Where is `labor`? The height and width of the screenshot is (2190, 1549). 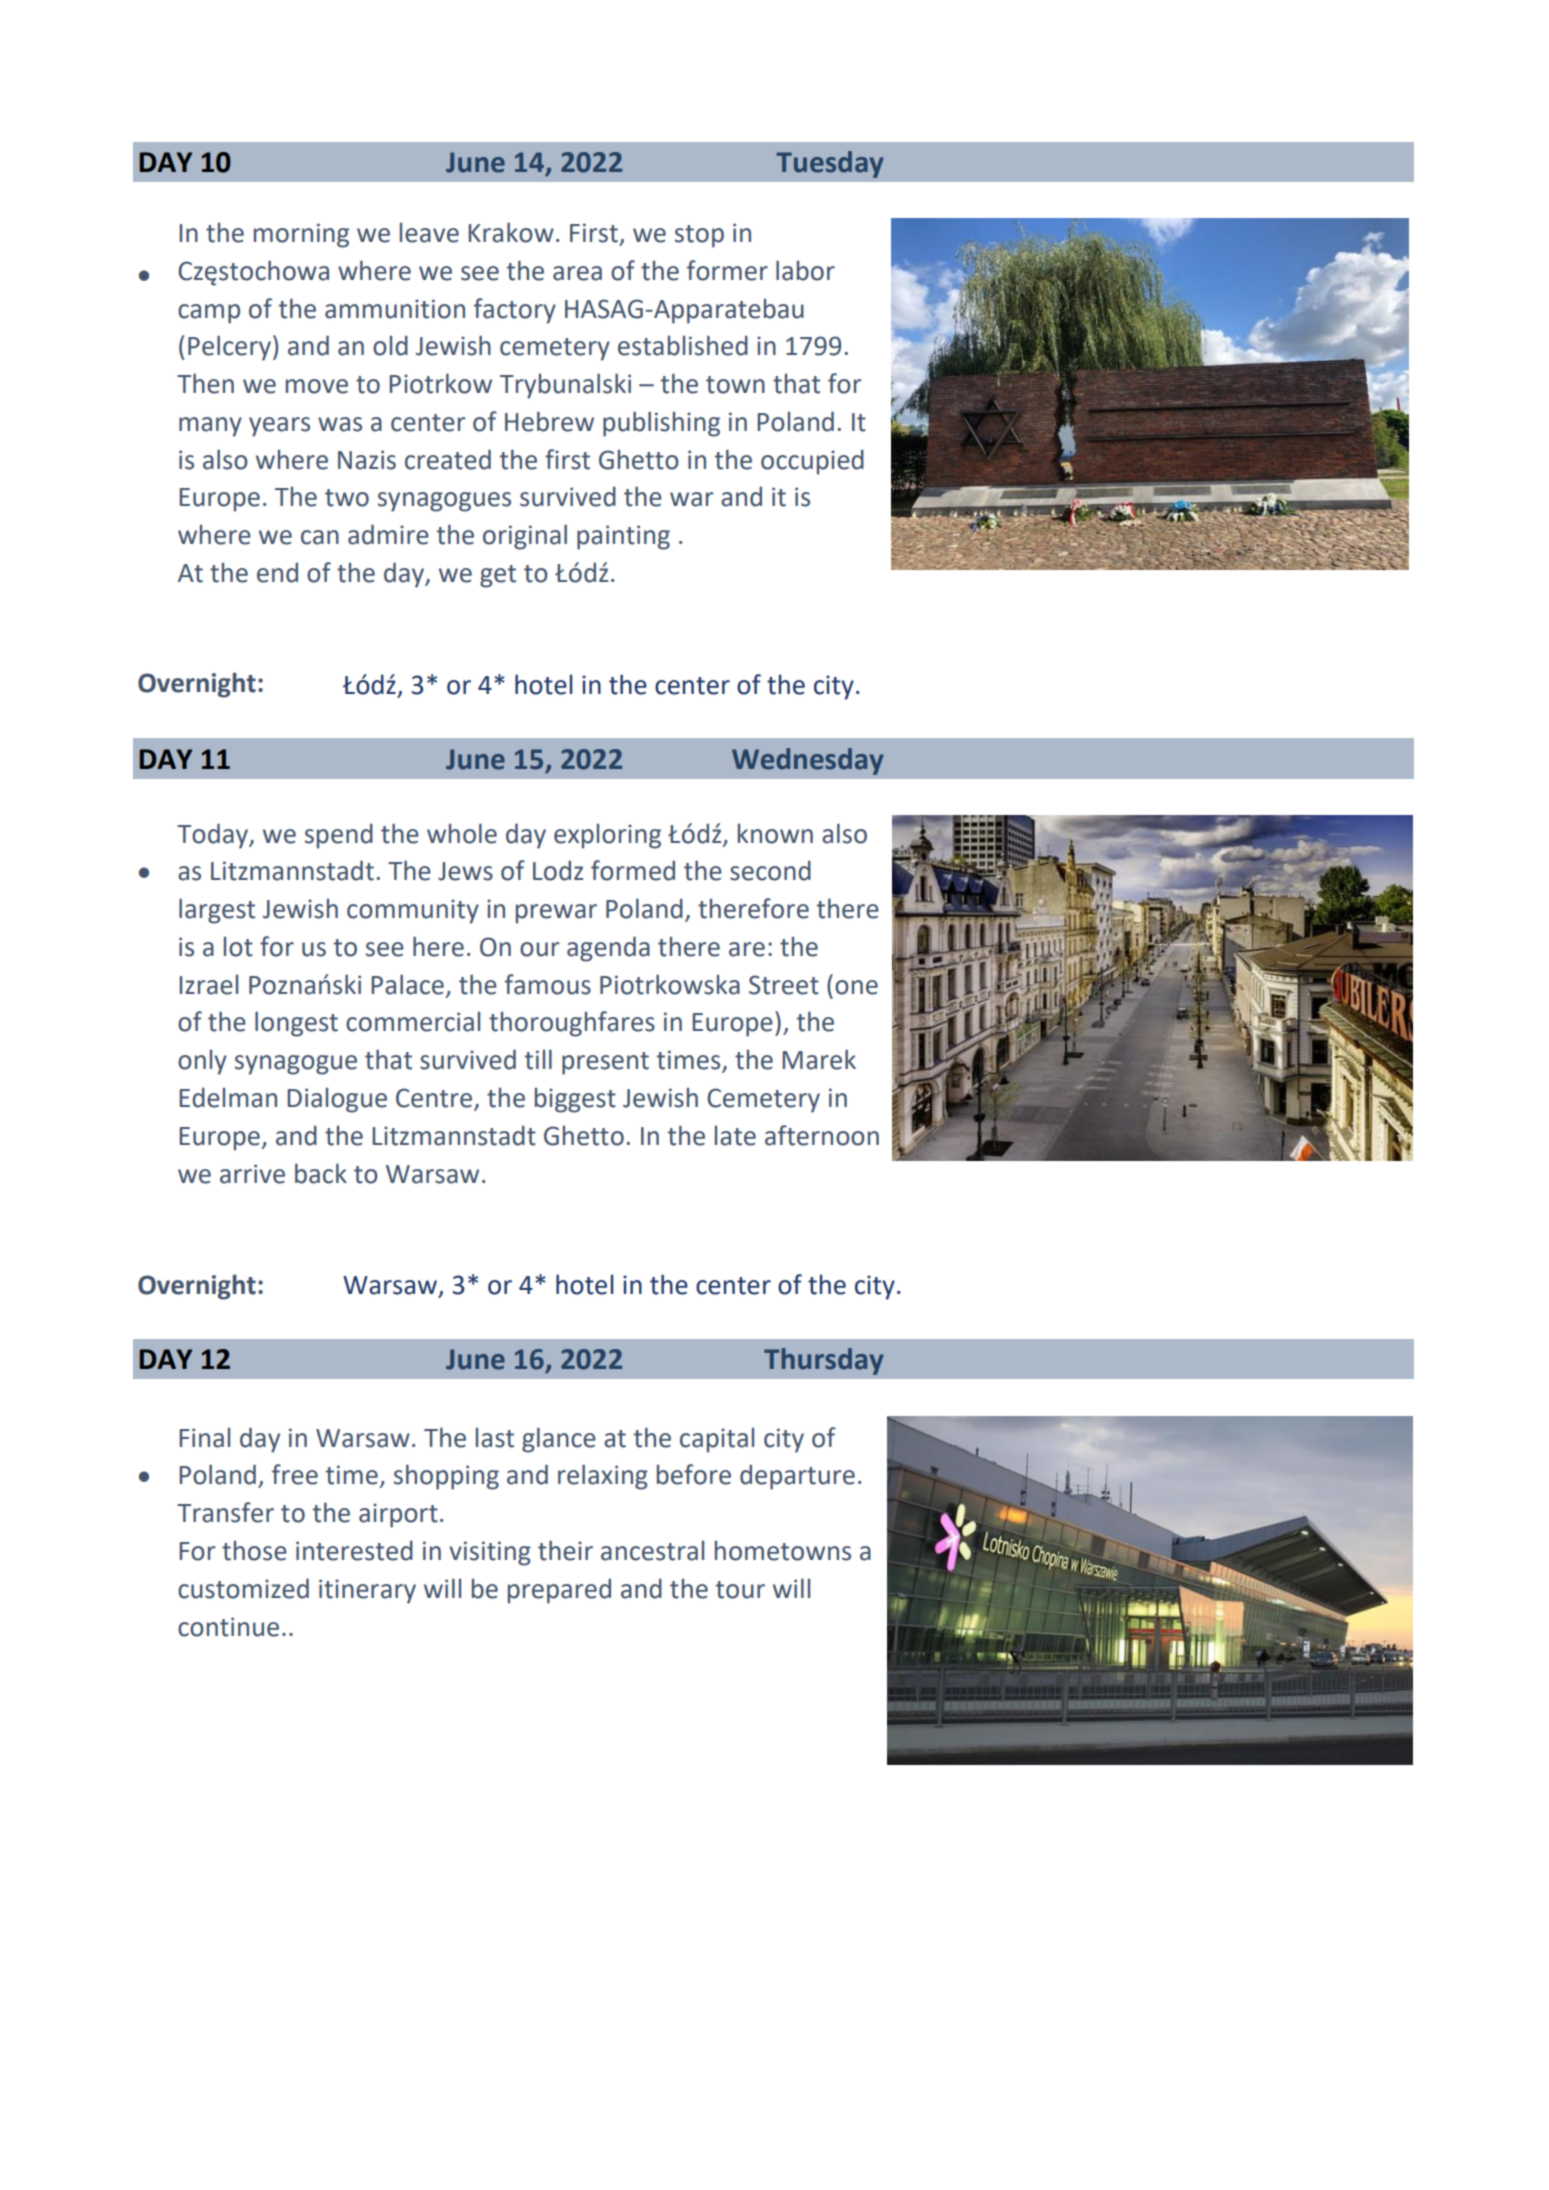
labor is located at coordinates (805, 270).
